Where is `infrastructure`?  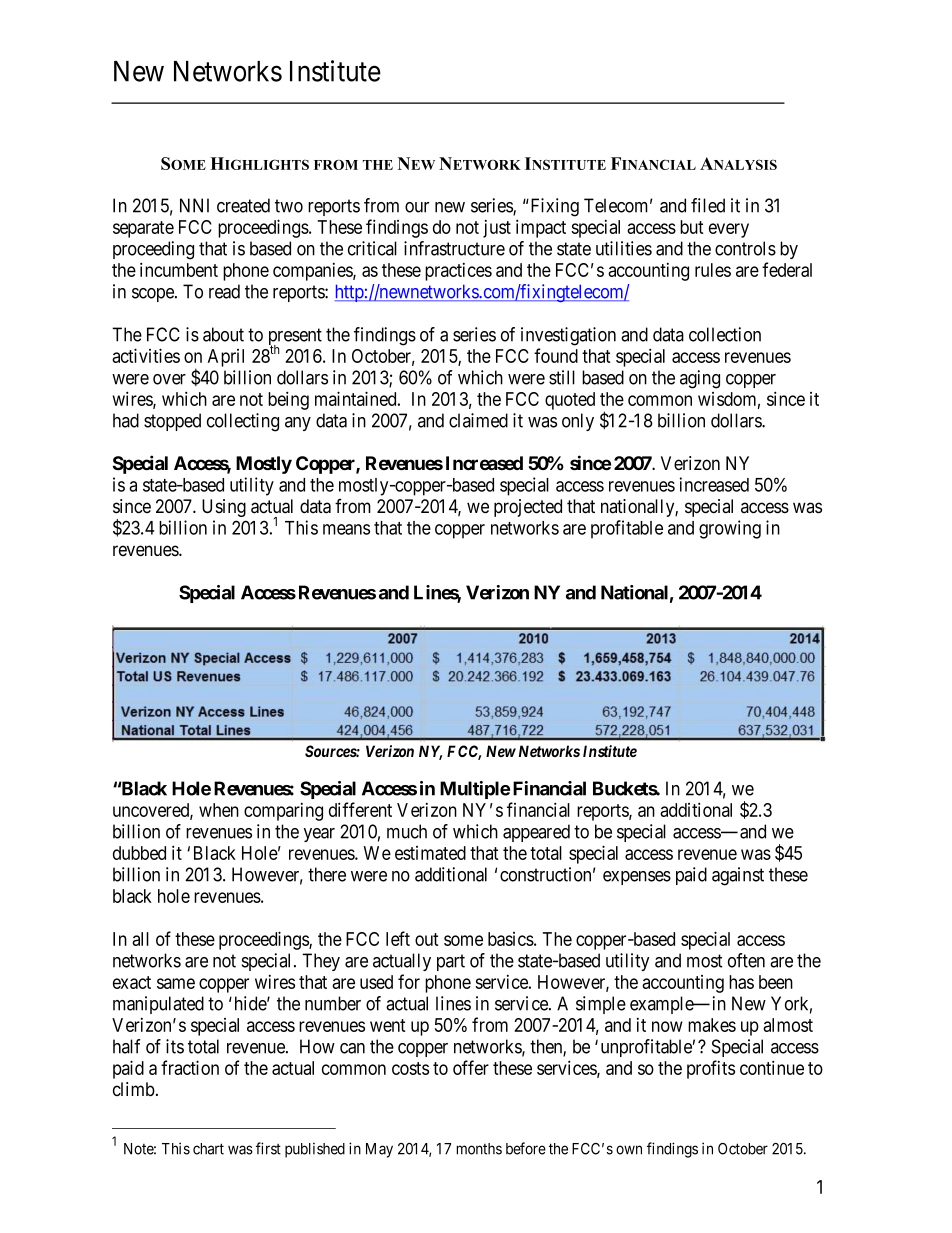 infrastructure is located at coordinates (454, 248).
